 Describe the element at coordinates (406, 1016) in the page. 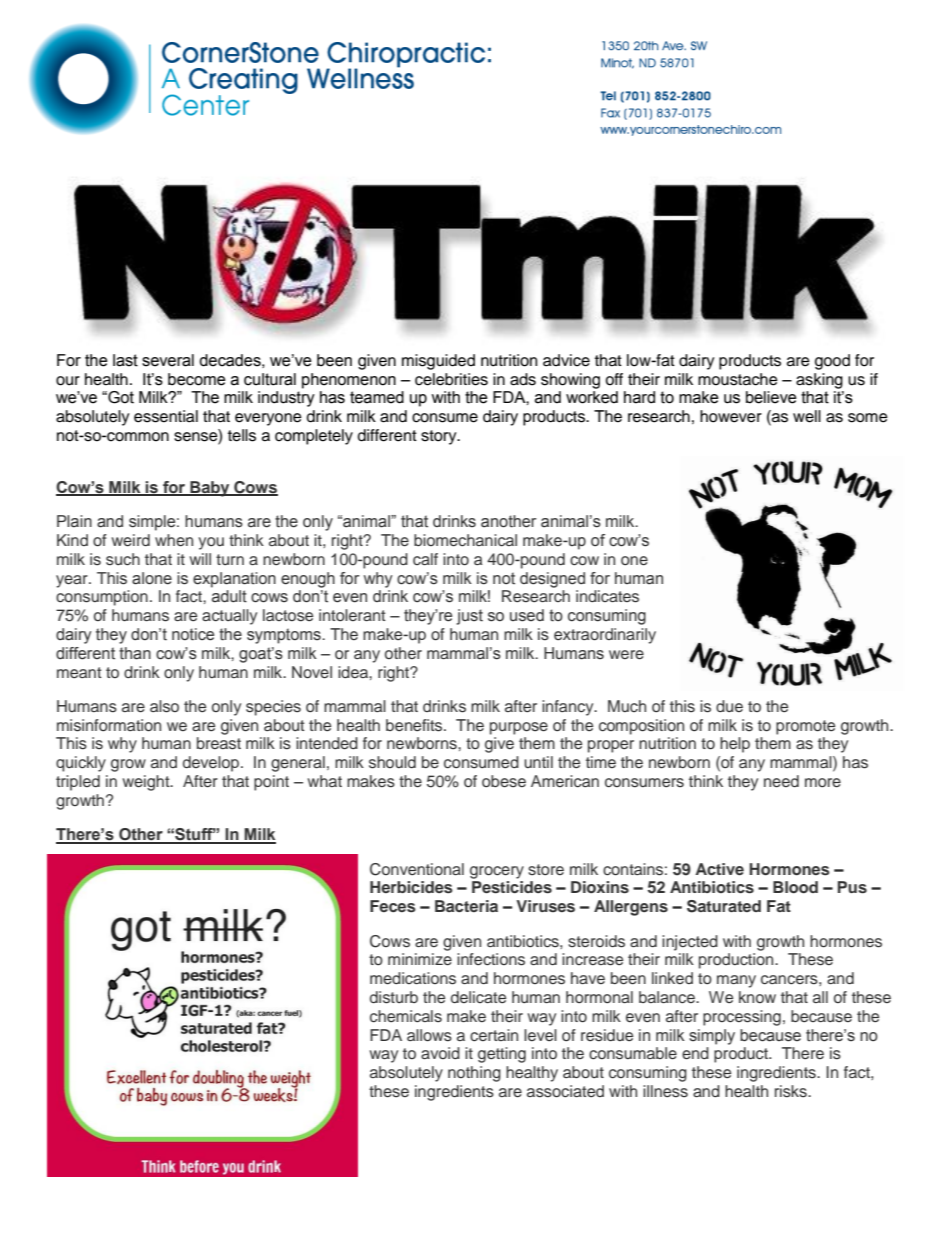

I see `chemicals` at that location.
